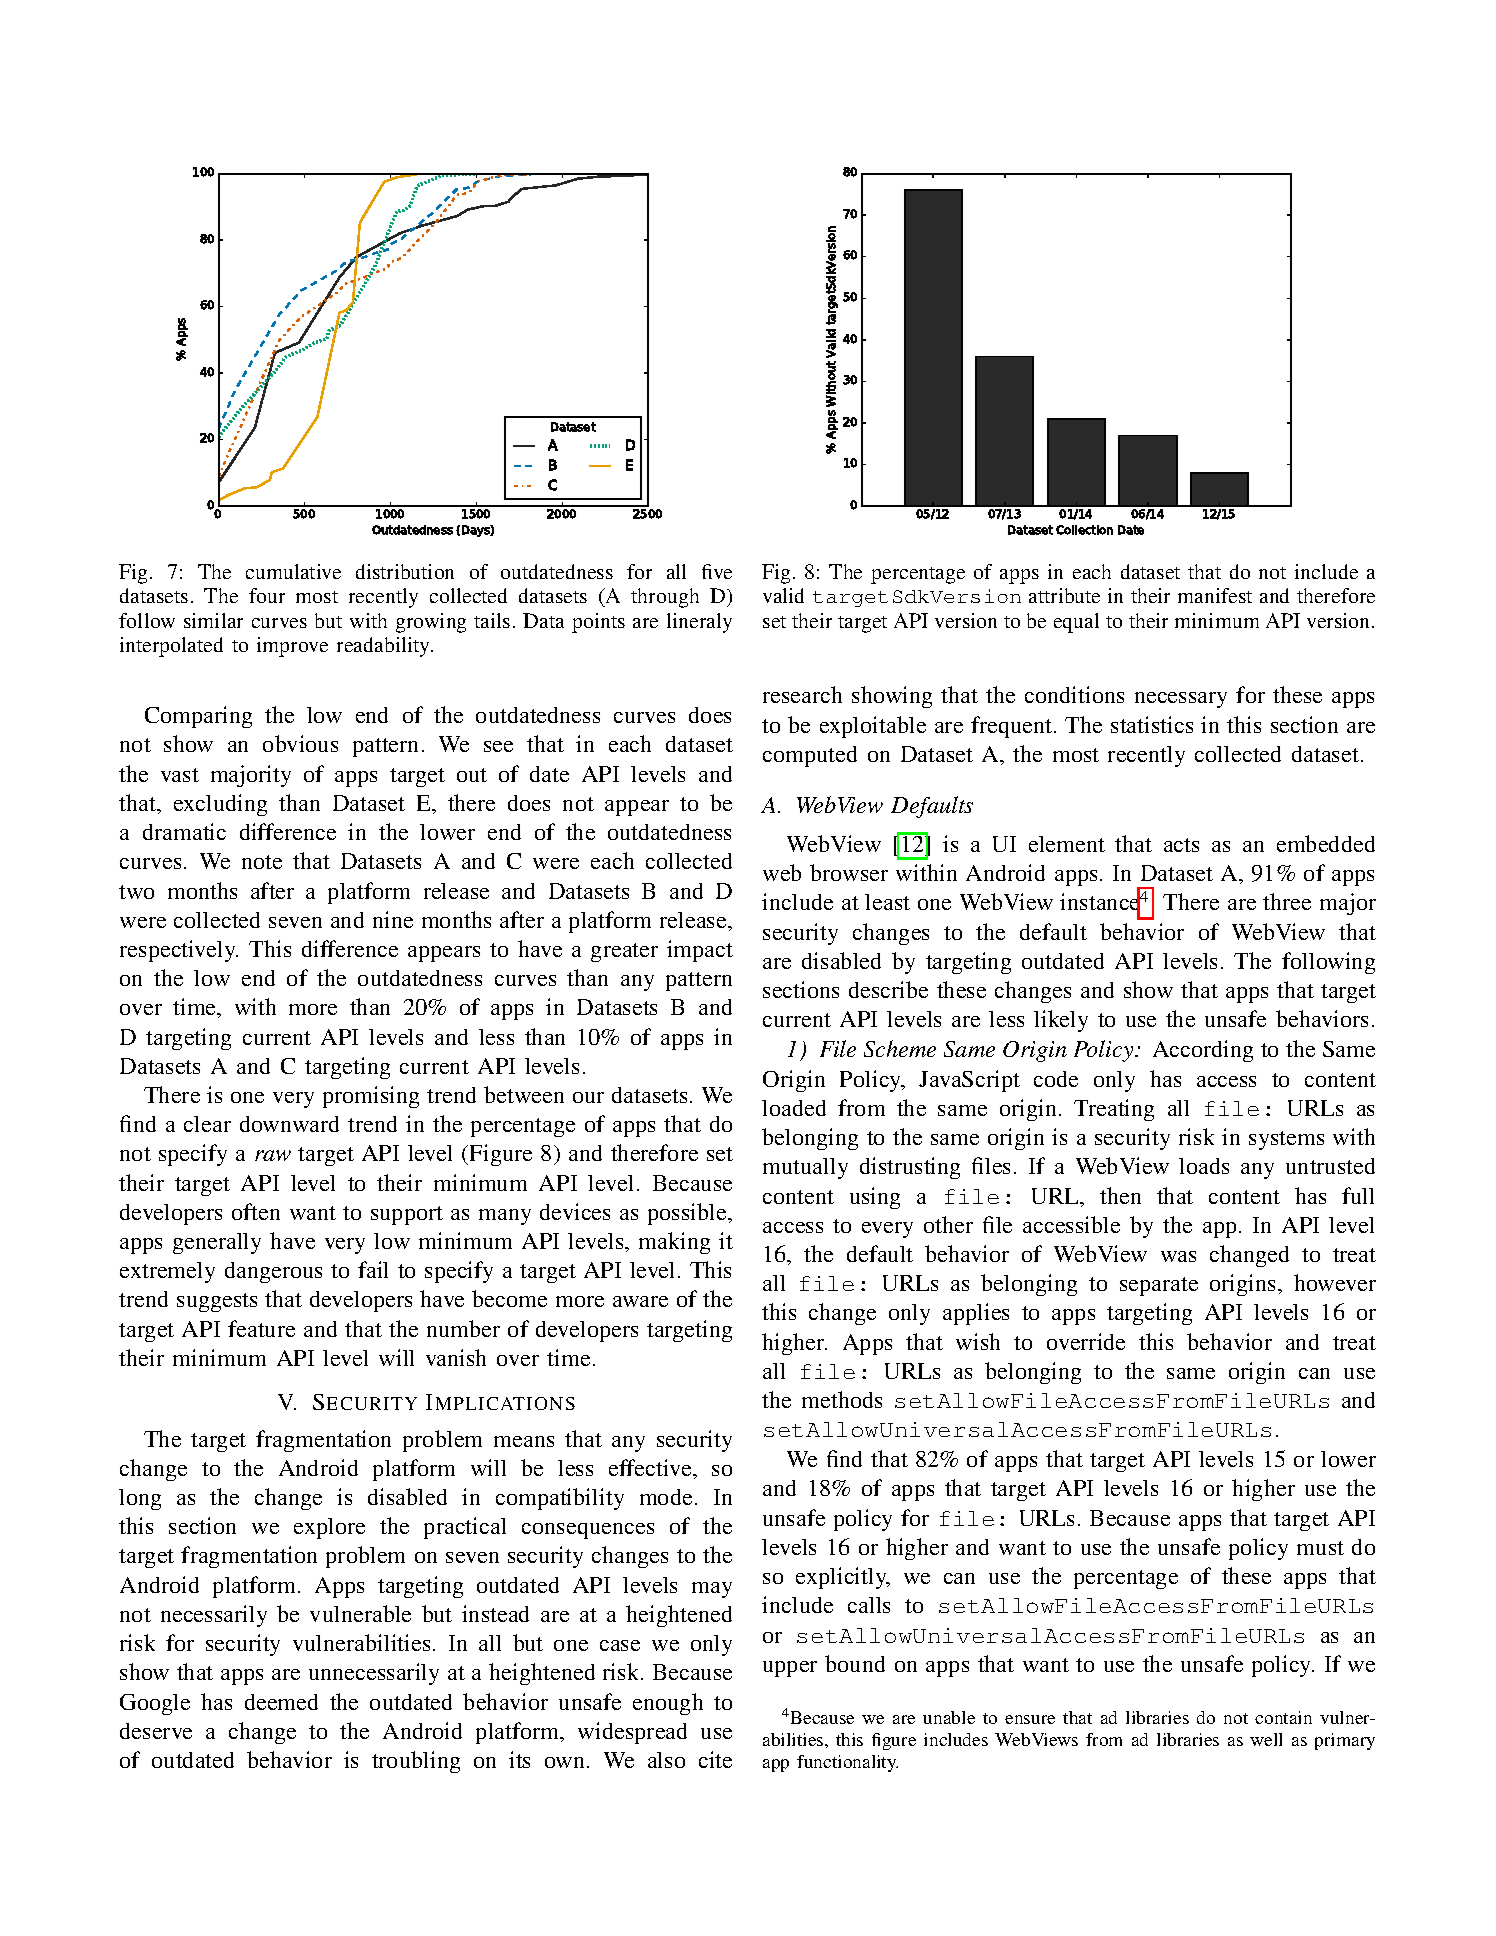  Describe the element at coordinates (281, 1702) in the image. I see `deemed` at that location.
